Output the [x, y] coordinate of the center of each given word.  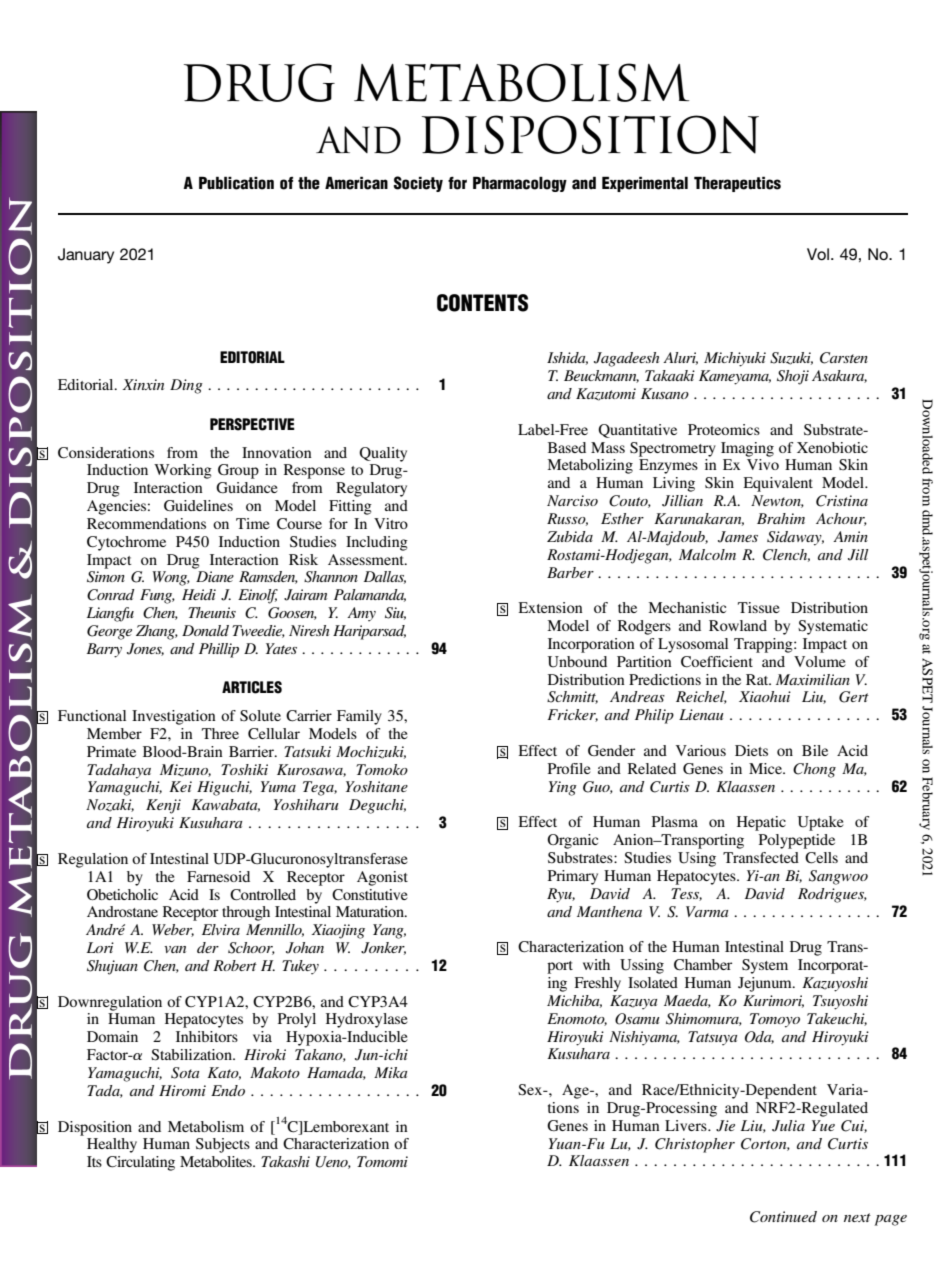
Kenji [163, 806]
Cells [821, 858]
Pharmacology [520, 184]
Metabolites [217, 1161]
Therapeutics [737, 184]
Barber [570, 572]
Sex [531, 1090]
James [738, 537]
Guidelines [198, 505]
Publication [236, 183]
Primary [573, 877]
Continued [783, 1217]
